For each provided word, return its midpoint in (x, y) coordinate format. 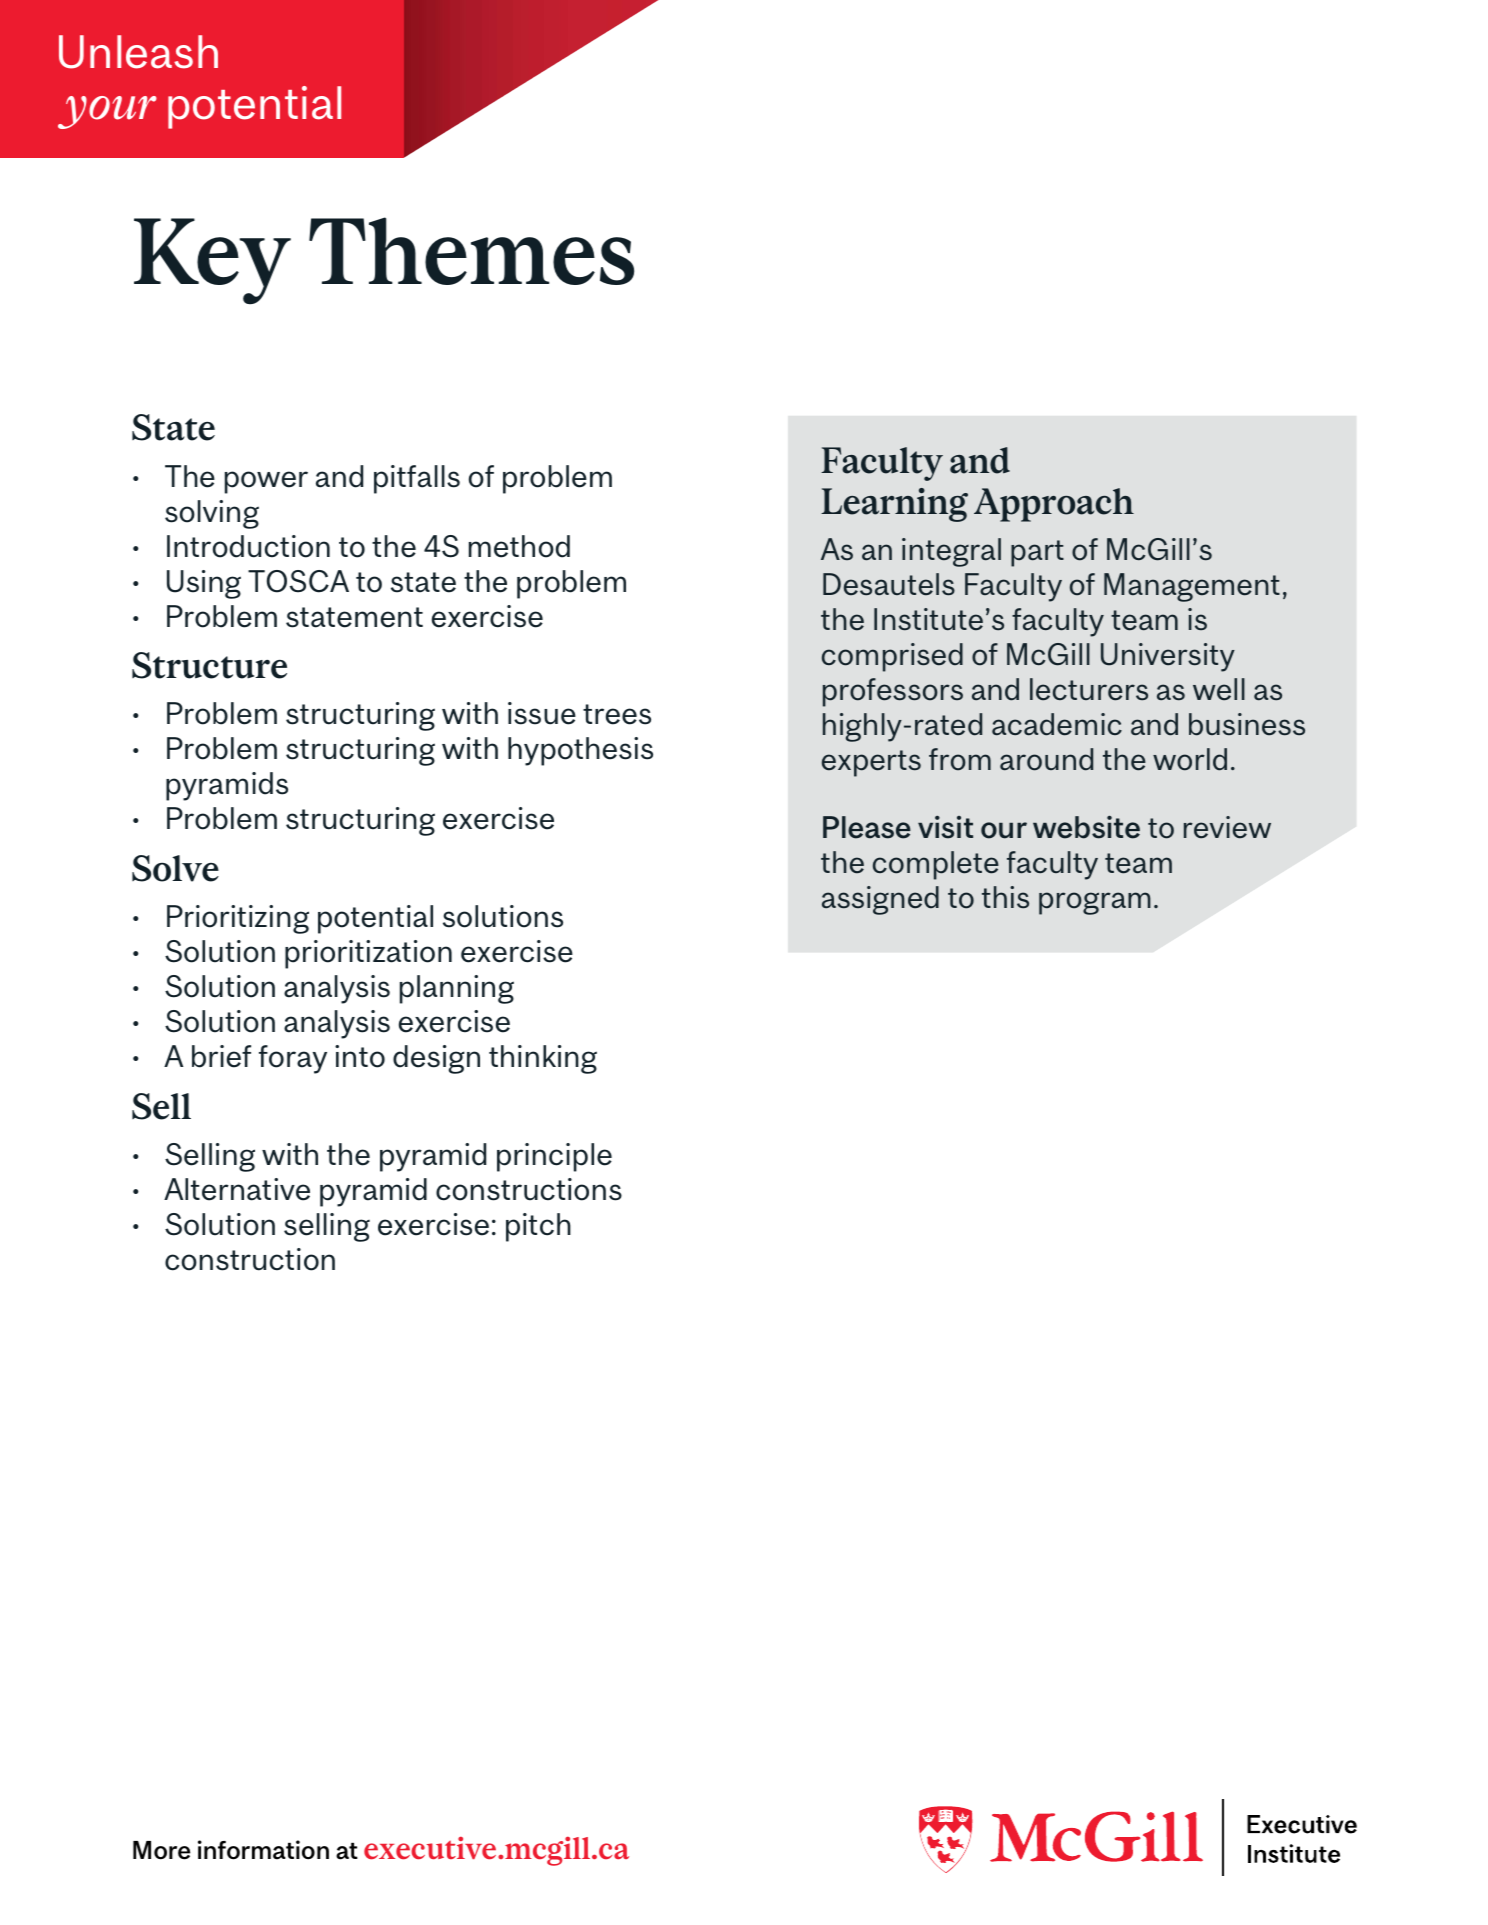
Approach (1054, 505)
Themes (471, 251)
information (263, 1850)
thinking (543, 1059)
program (1095, 903)
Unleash (138, 52)
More (161, 1850)
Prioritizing (238, 919)
